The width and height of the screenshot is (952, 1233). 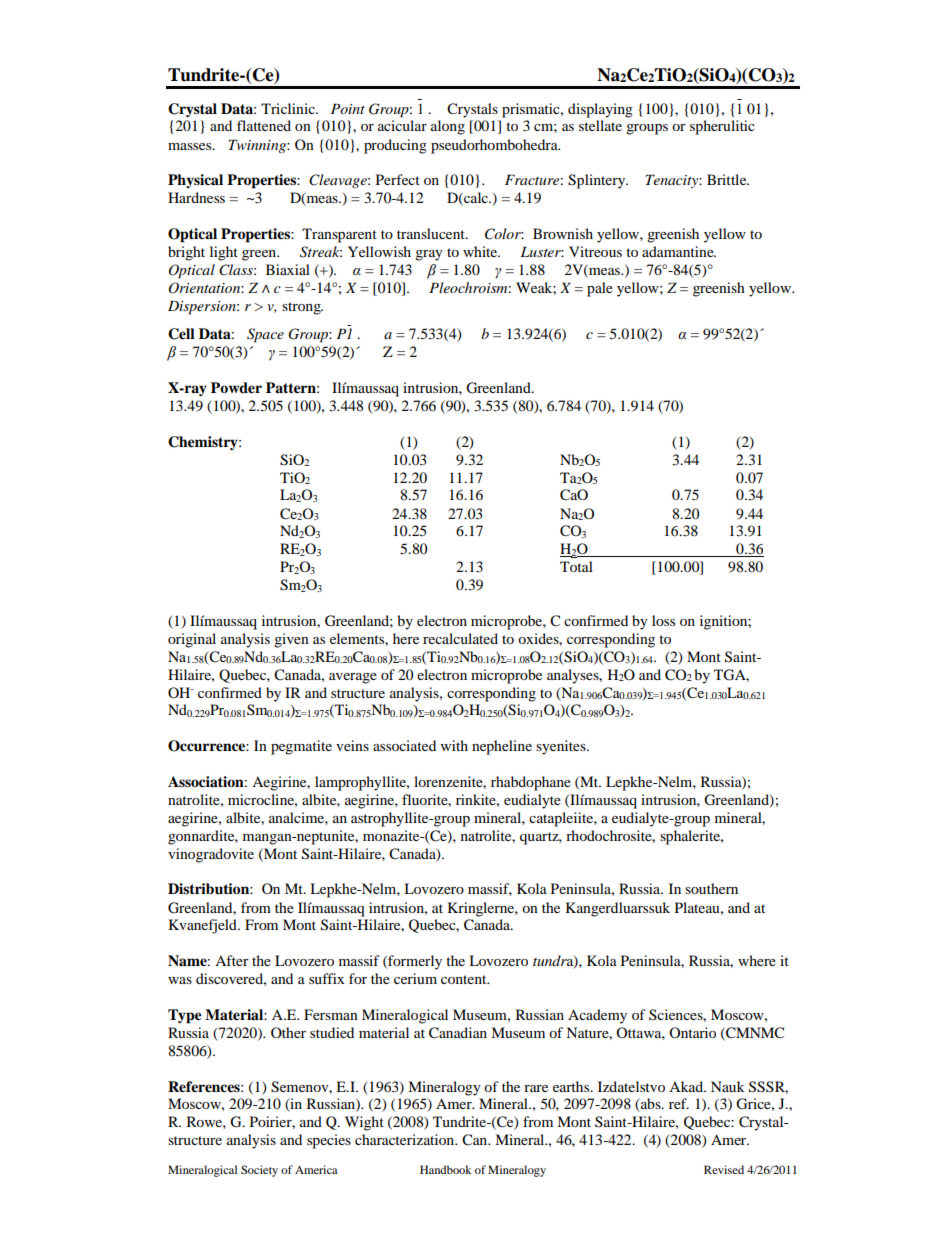 I want to click on given, so click(x=291, y=640).
